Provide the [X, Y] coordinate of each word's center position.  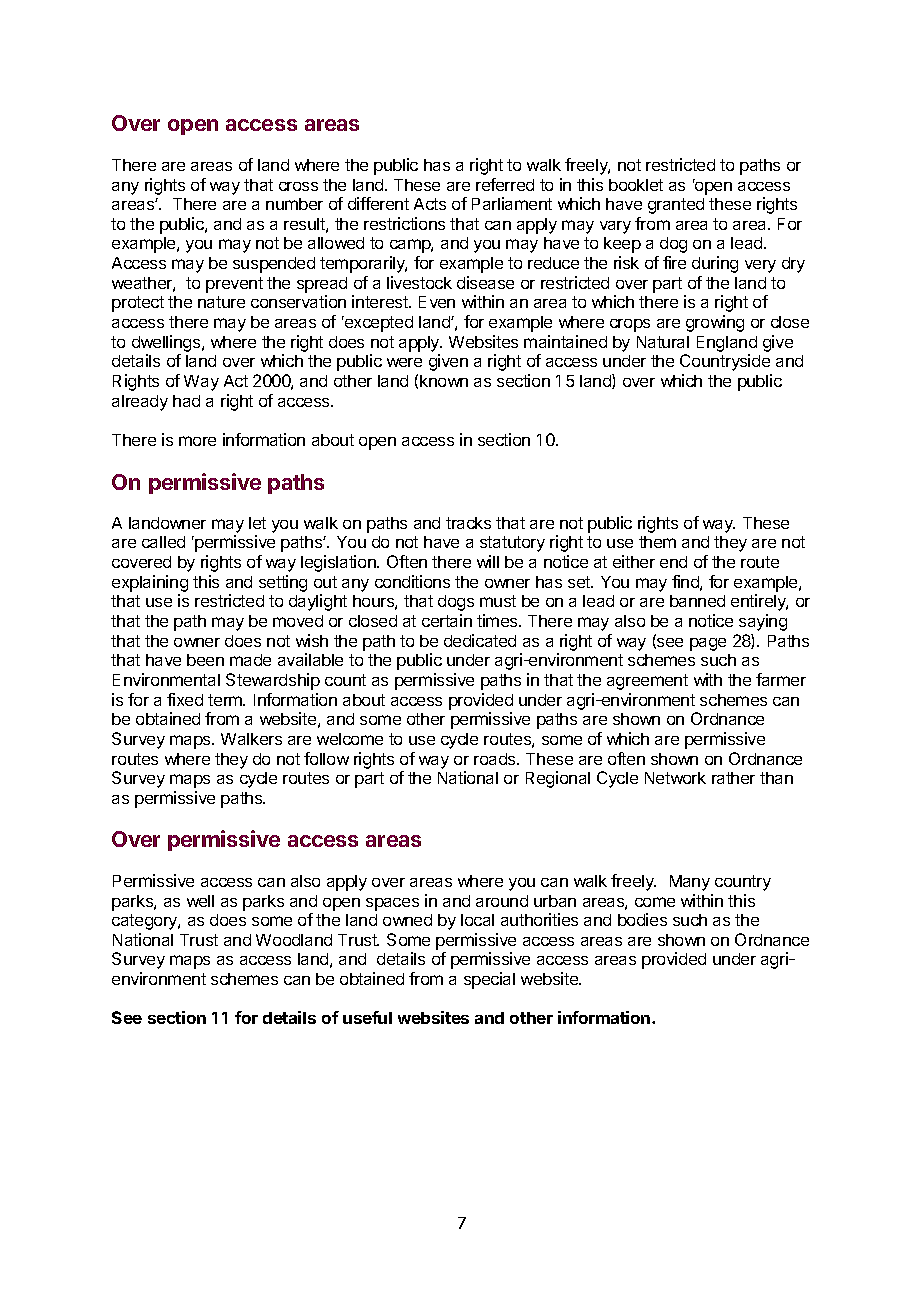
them [657, 542]
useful [367, 1017]
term [226, 700]
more [197, 441]
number [294, 204]
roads [496, 759]
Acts [430, 204]
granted [676, 206]
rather [733, 778]
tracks [468, 523]
